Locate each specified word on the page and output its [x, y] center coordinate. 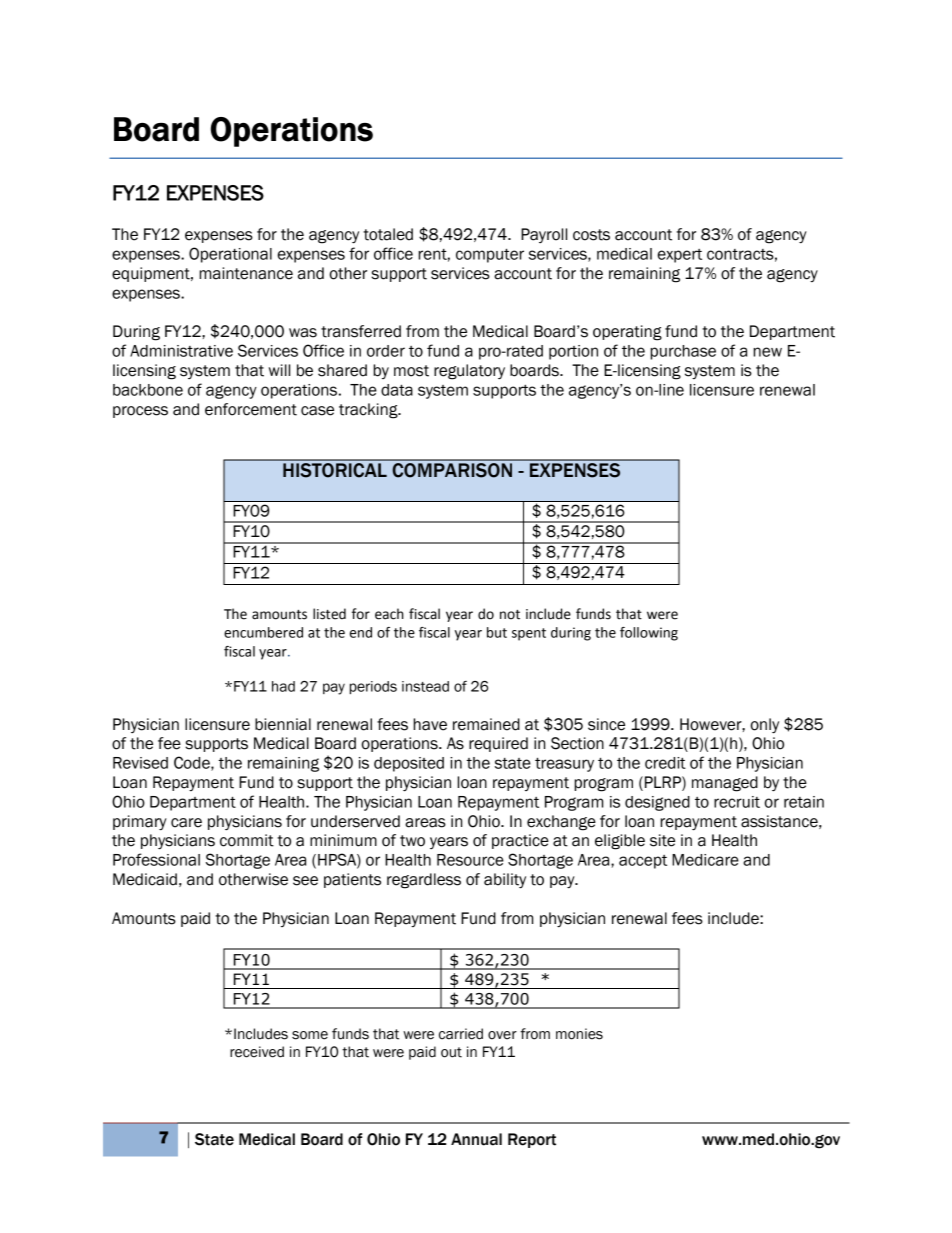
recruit [737, 802]
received [257, 1052]
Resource [470, 860]
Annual [476, 1139]
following [649, 634]
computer [490, 255]
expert [680, 256]
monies [579, 1034]
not [510, 615]
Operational [230, 255]
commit [247, 840]
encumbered [263, 632]
